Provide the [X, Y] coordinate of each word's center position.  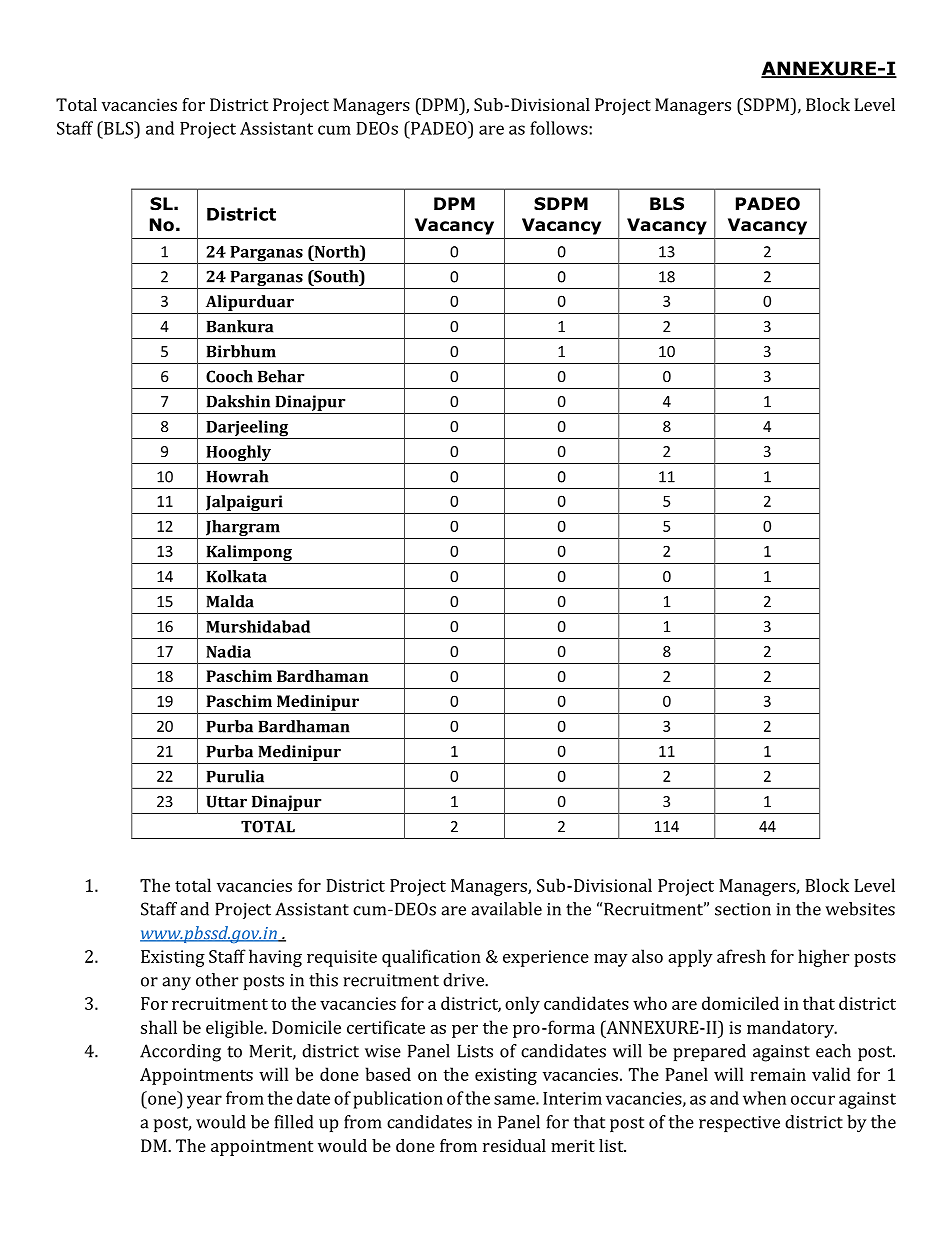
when [764, 1098]
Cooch [229, 376]
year [204, 1102]
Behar [281, 376]
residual [514, 1145]
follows [560, 128]
